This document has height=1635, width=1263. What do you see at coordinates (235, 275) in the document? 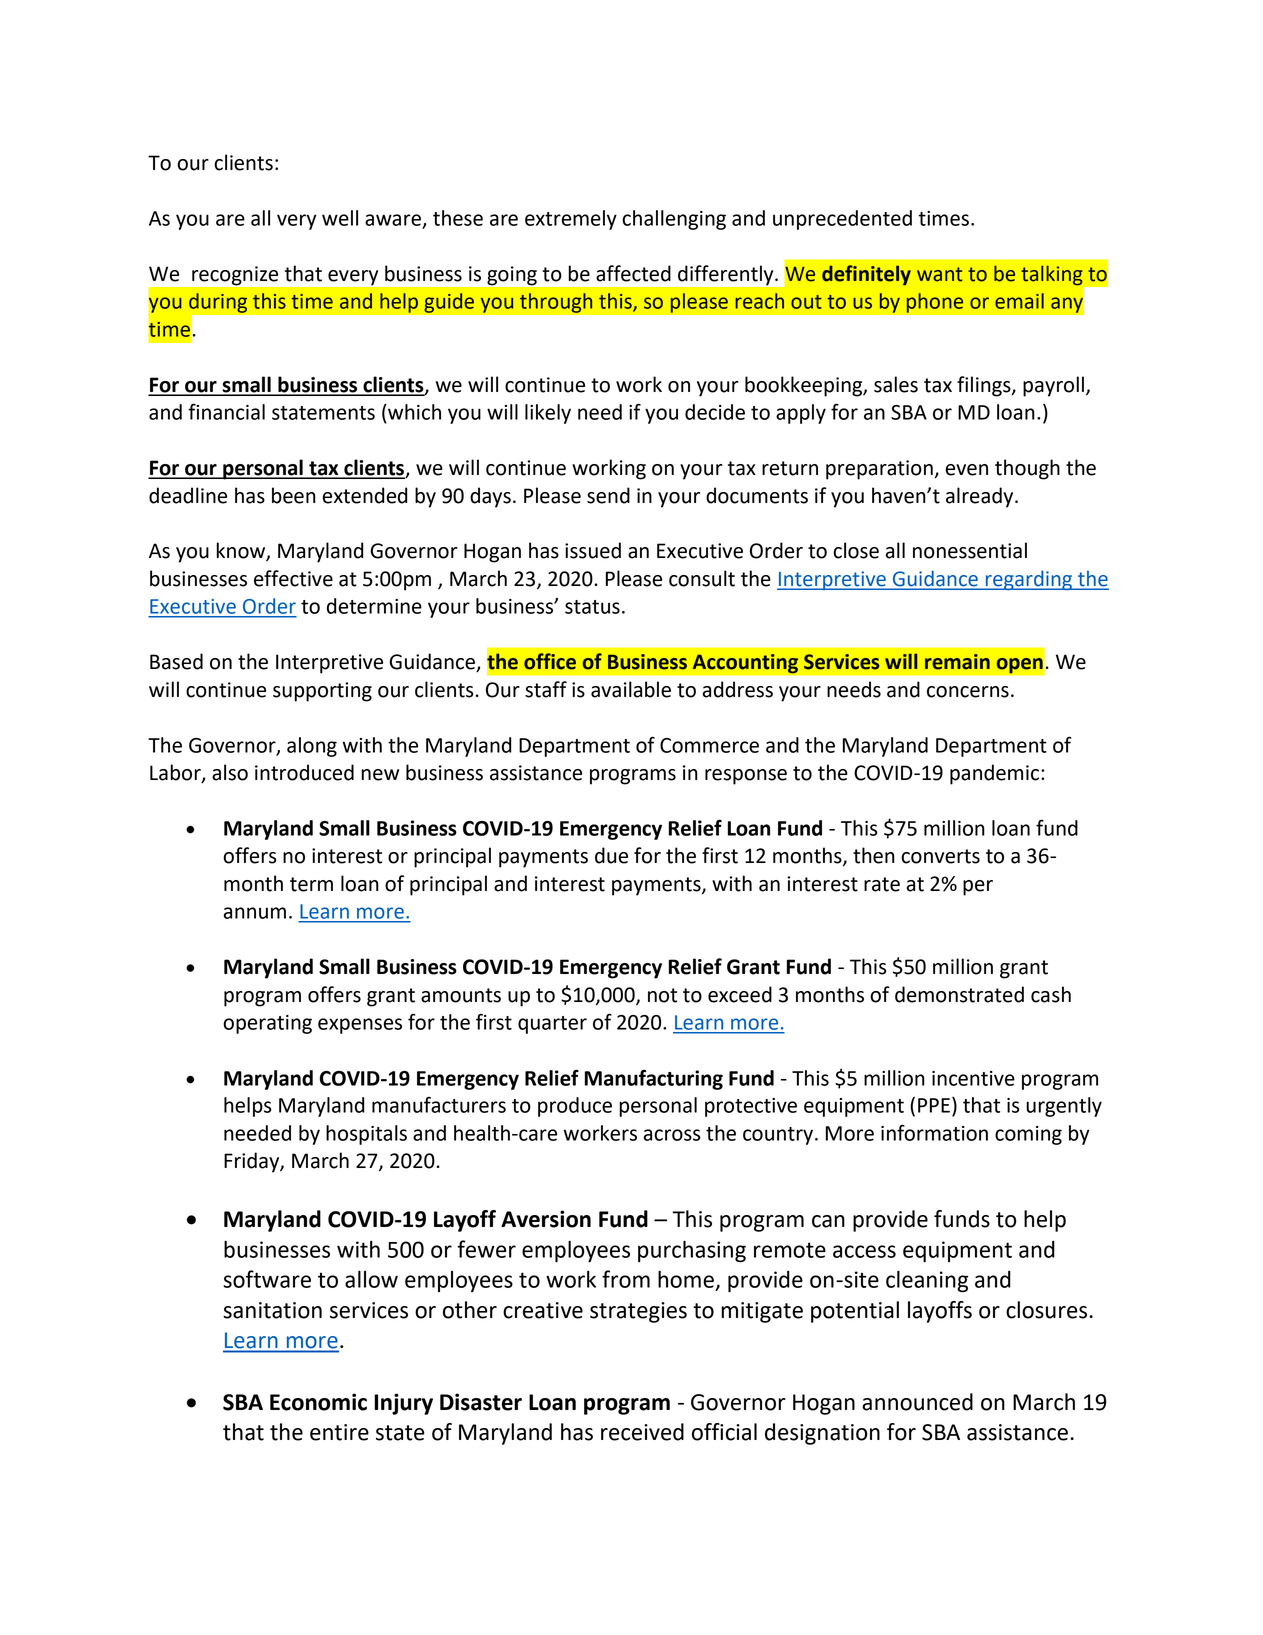
I see `recognize` at bounding box center [235, 275].
